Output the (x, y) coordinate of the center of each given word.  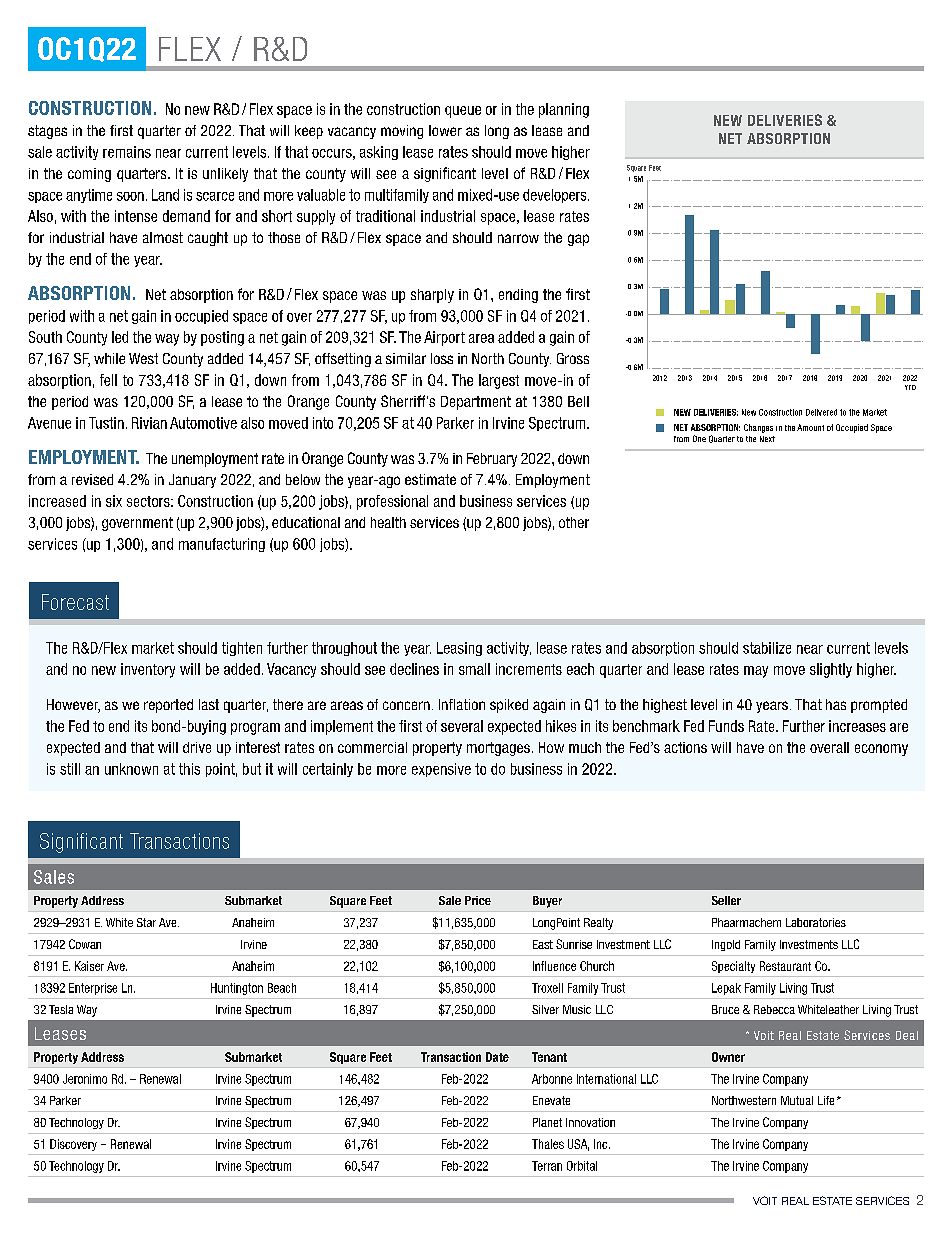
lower (445, 130)
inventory (148, 670)
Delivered (821, 412)
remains (127, 152)
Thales (548, 1144)
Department (476, 403)
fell (108, 380)
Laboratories (816, 922)
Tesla (61, 1009)
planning (564, 110)
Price (478, 900)
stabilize (767, 648)
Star (146, 922)
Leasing (459, 649)
